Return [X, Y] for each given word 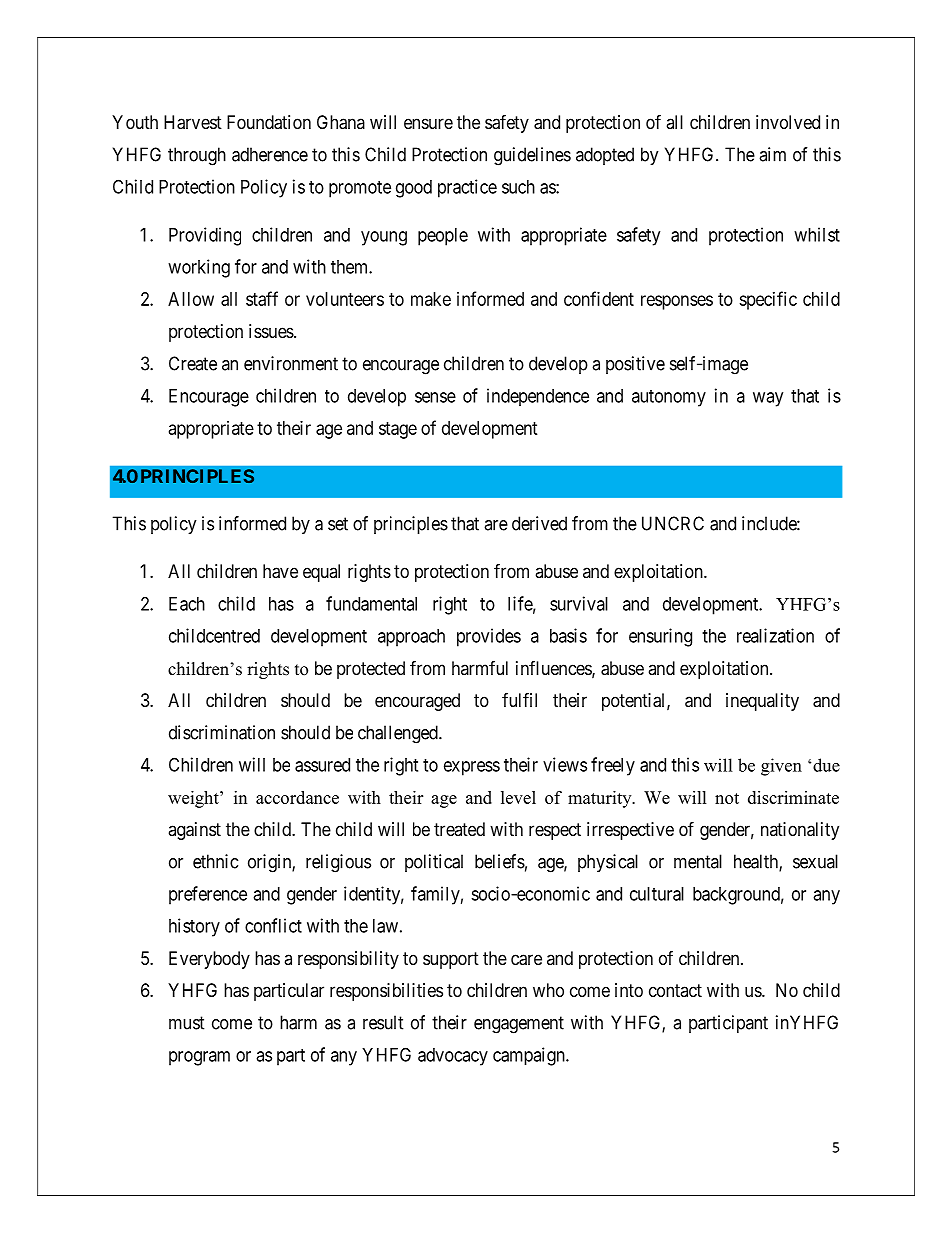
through [197, 156]
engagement [519, 1025]
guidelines [532, 156]
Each [187, 604]
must [187, 1023]
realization [775, 635]
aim [772, 154]
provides [489, 637]
